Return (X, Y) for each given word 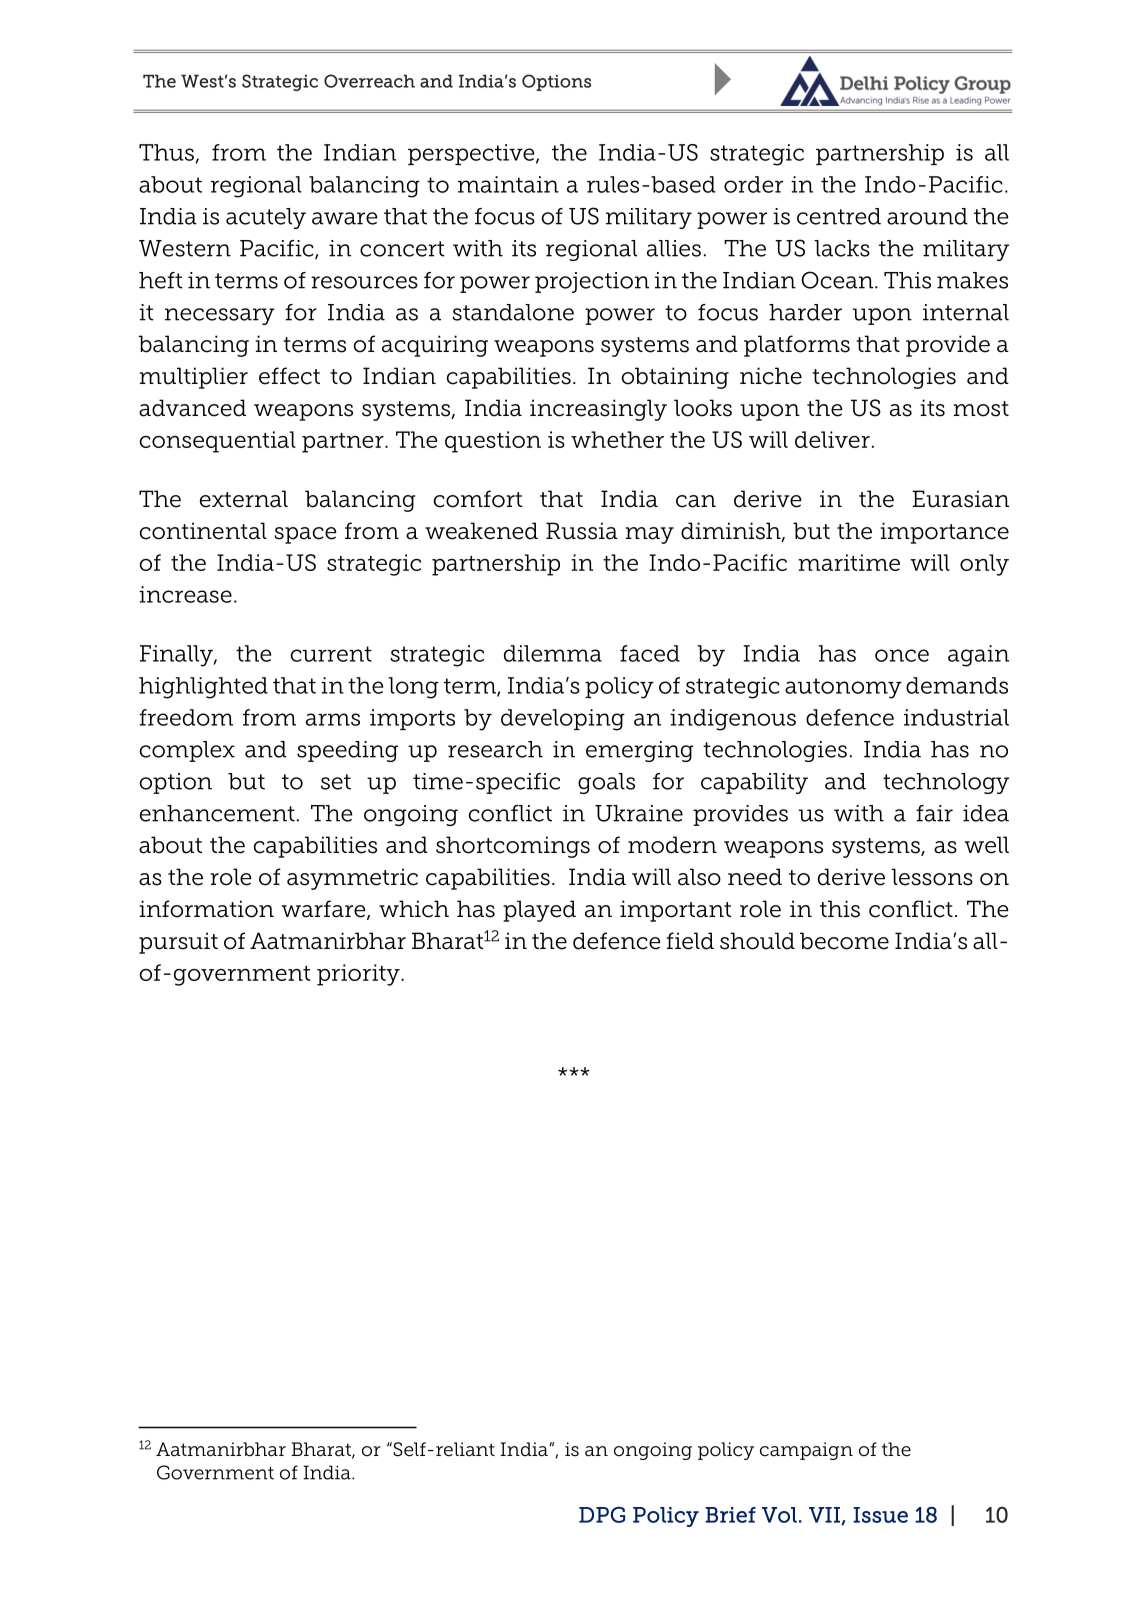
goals (606, 783)
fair (934, 813)
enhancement (217, 813)
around (927, 216)
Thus (168, 153)
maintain (508, 184)
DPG (602, 1514)
